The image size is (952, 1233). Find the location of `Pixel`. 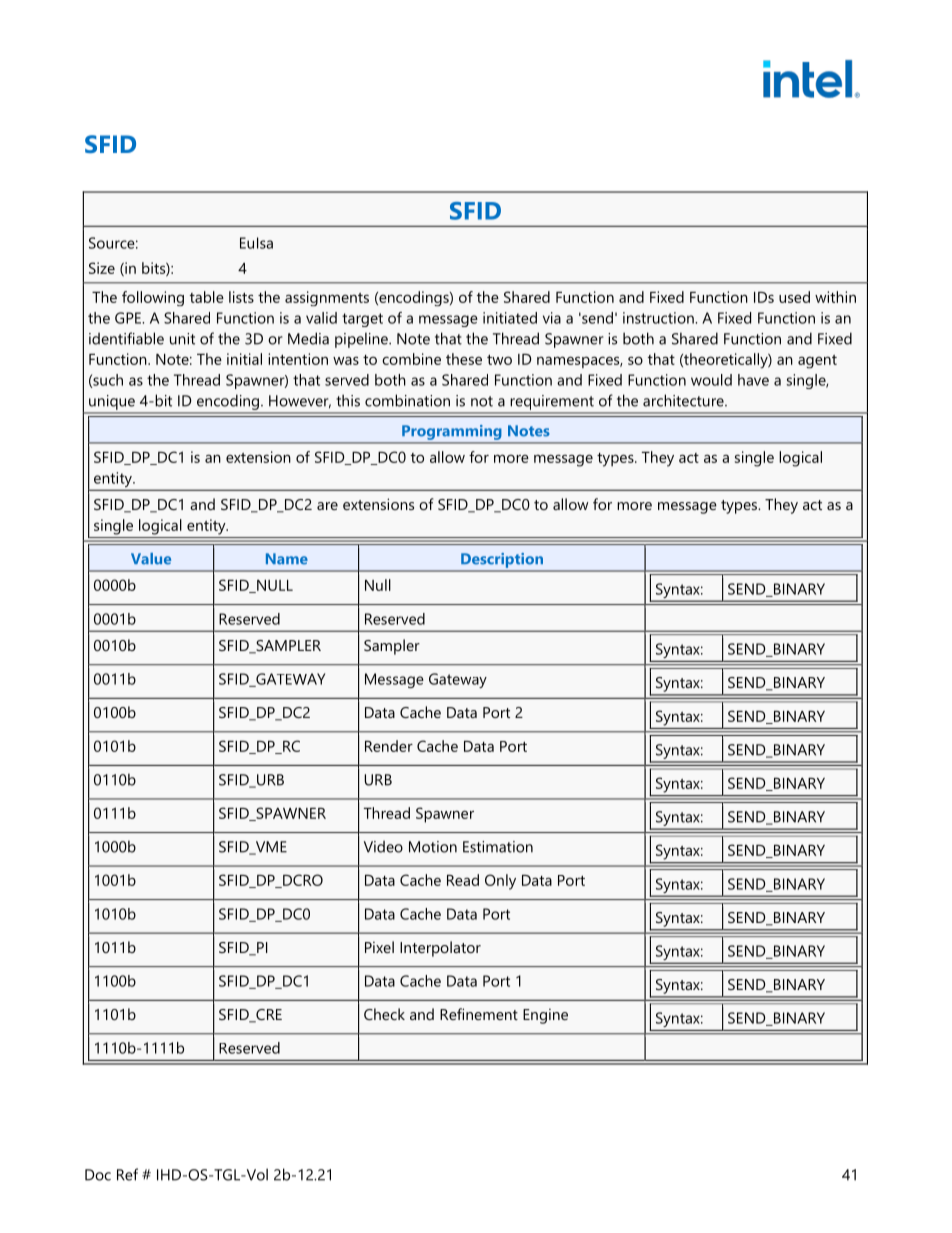

Pixel is located at coordinates (379, 947).
